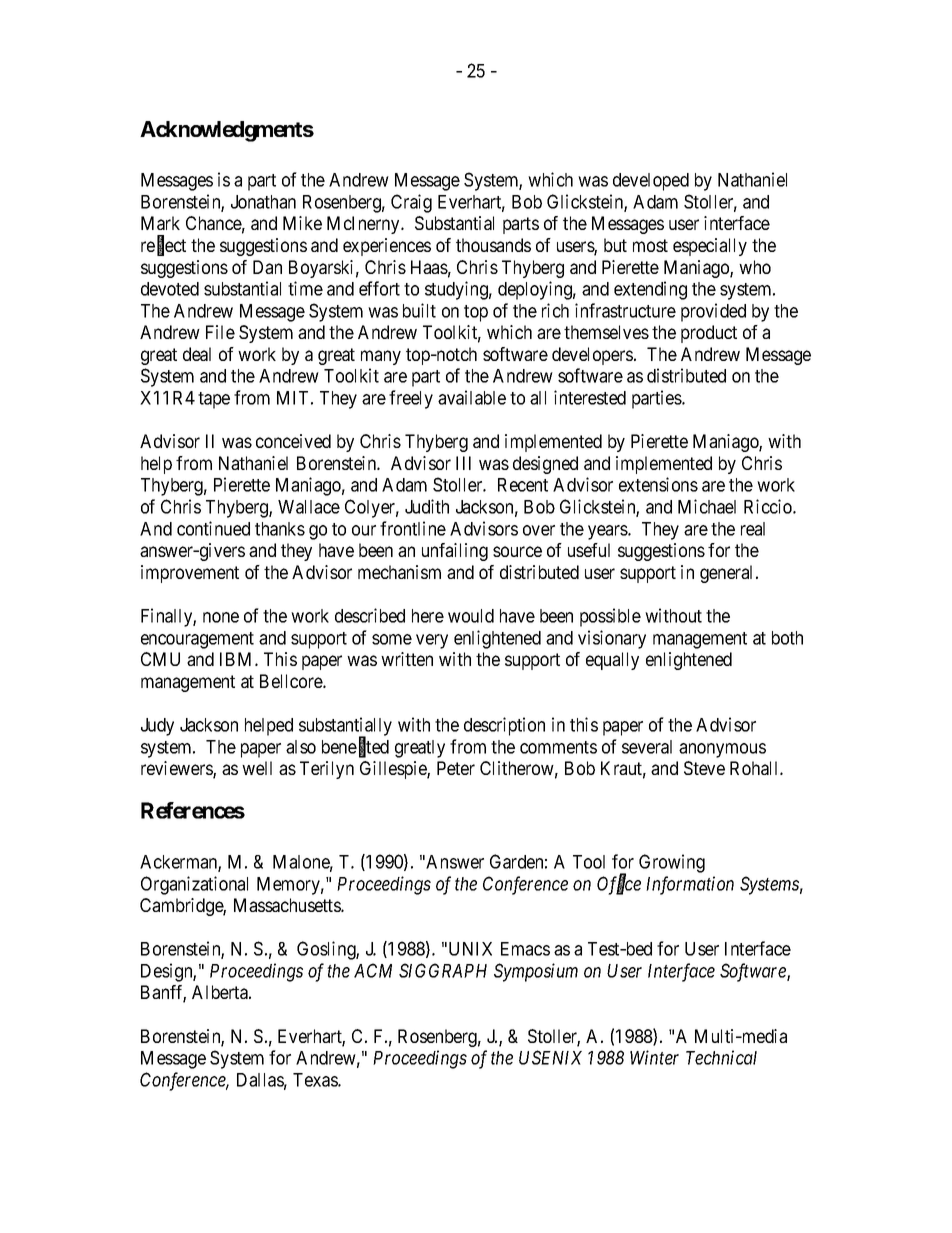 The image size is (952, 1233). What do you see at coordinates (257, 768) in the screenshot?
I see `well` at bounding box center [257, 768].
